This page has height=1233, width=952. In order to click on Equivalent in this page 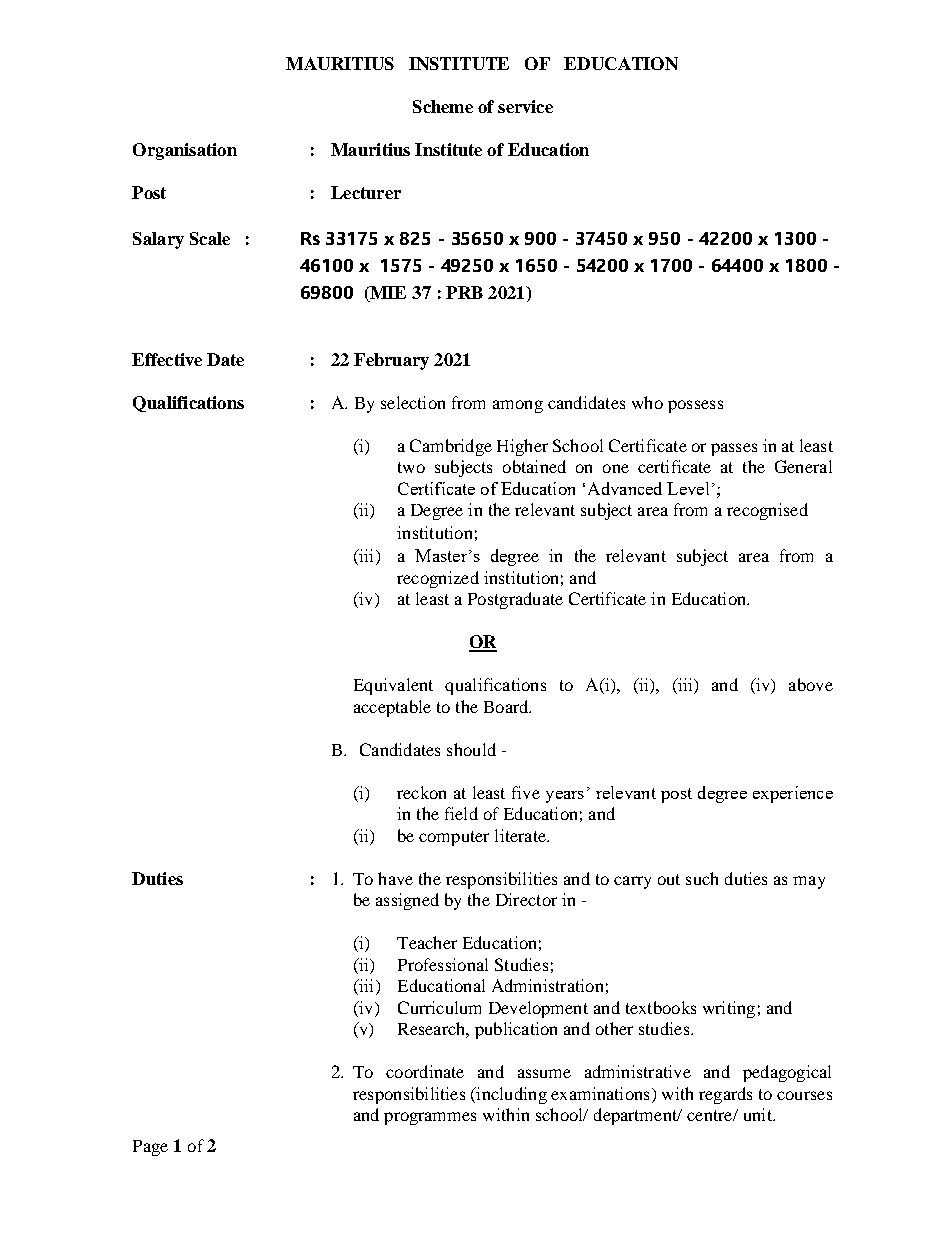, I will do `click(393, 686)`.
